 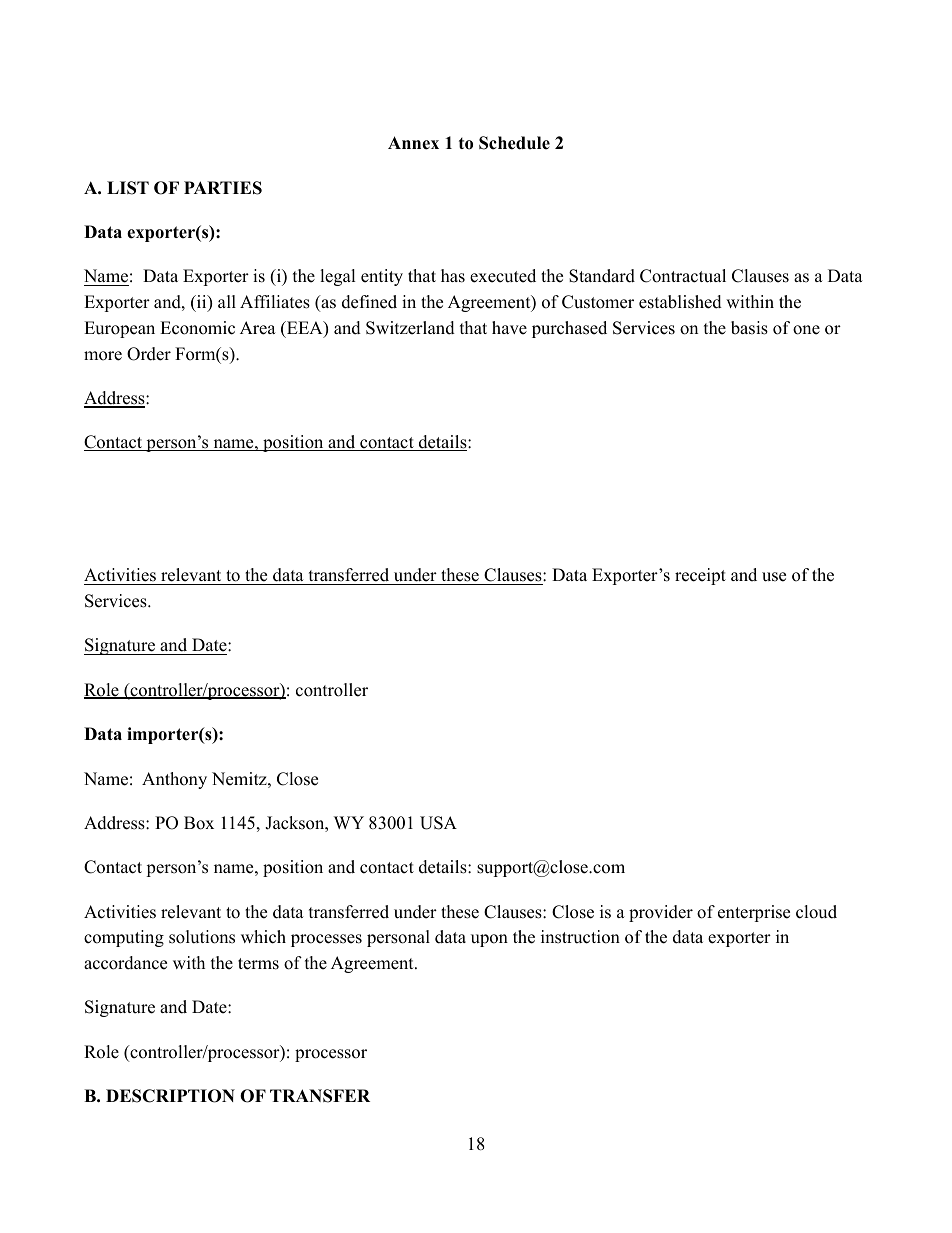 What do you see at coordinates (700, 576) in the screenshot?
I see `receipt` at bounding box center [700, 576].
